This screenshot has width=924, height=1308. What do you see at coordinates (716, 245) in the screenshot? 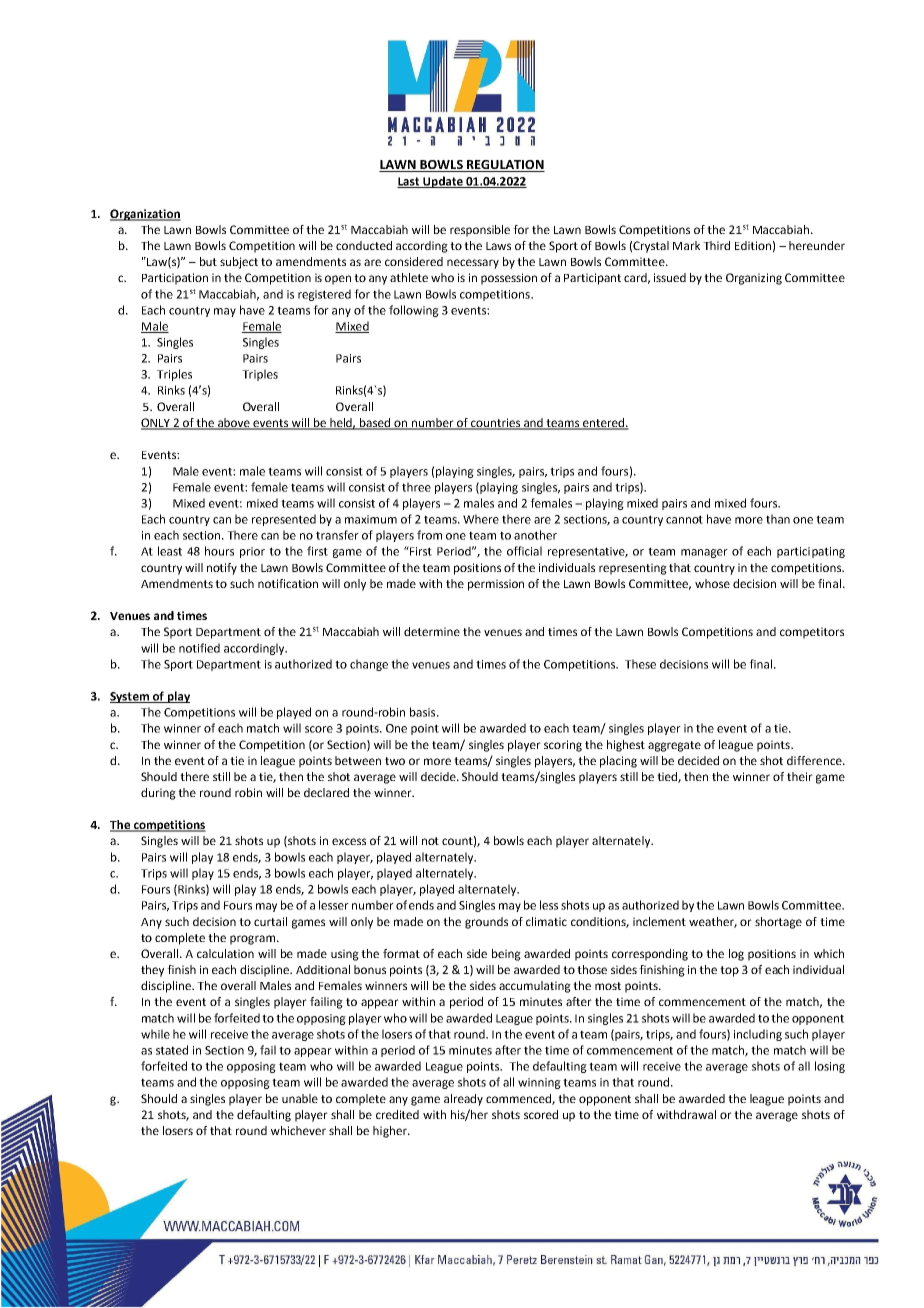
I see `Third` at bounding box center [716, 245].
